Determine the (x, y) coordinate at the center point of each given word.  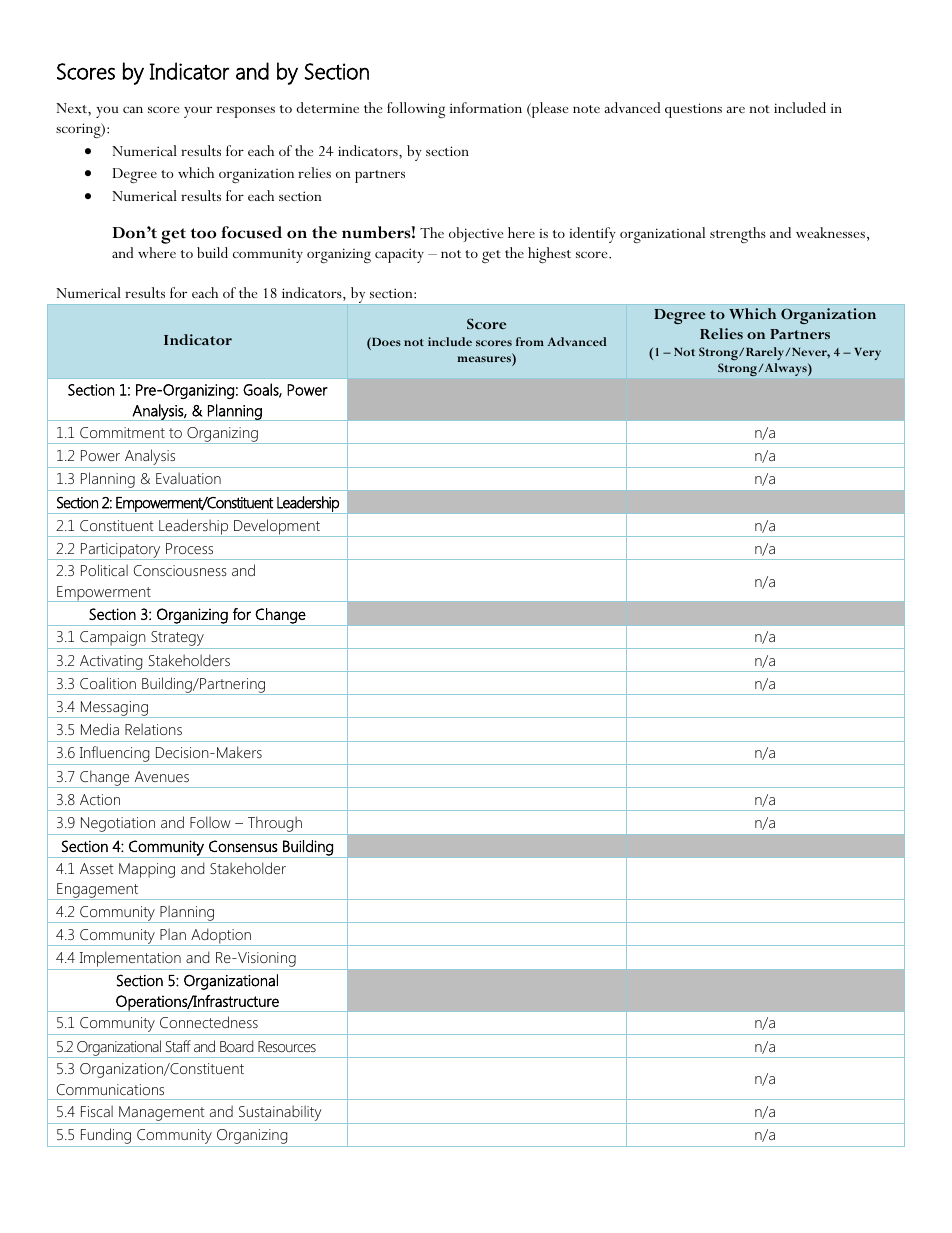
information (486, 107)
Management (162, 1115)
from (530, 341)
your (198, 112)
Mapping (147, 870)
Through (275, 825)
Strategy (177, 640)
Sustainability (280, 1114)
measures (485, 358)
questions (693, 110)
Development (277, 528)
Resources (287, 1046)
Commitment (122, 432)
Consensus (243, 846)
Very (867, 354)
